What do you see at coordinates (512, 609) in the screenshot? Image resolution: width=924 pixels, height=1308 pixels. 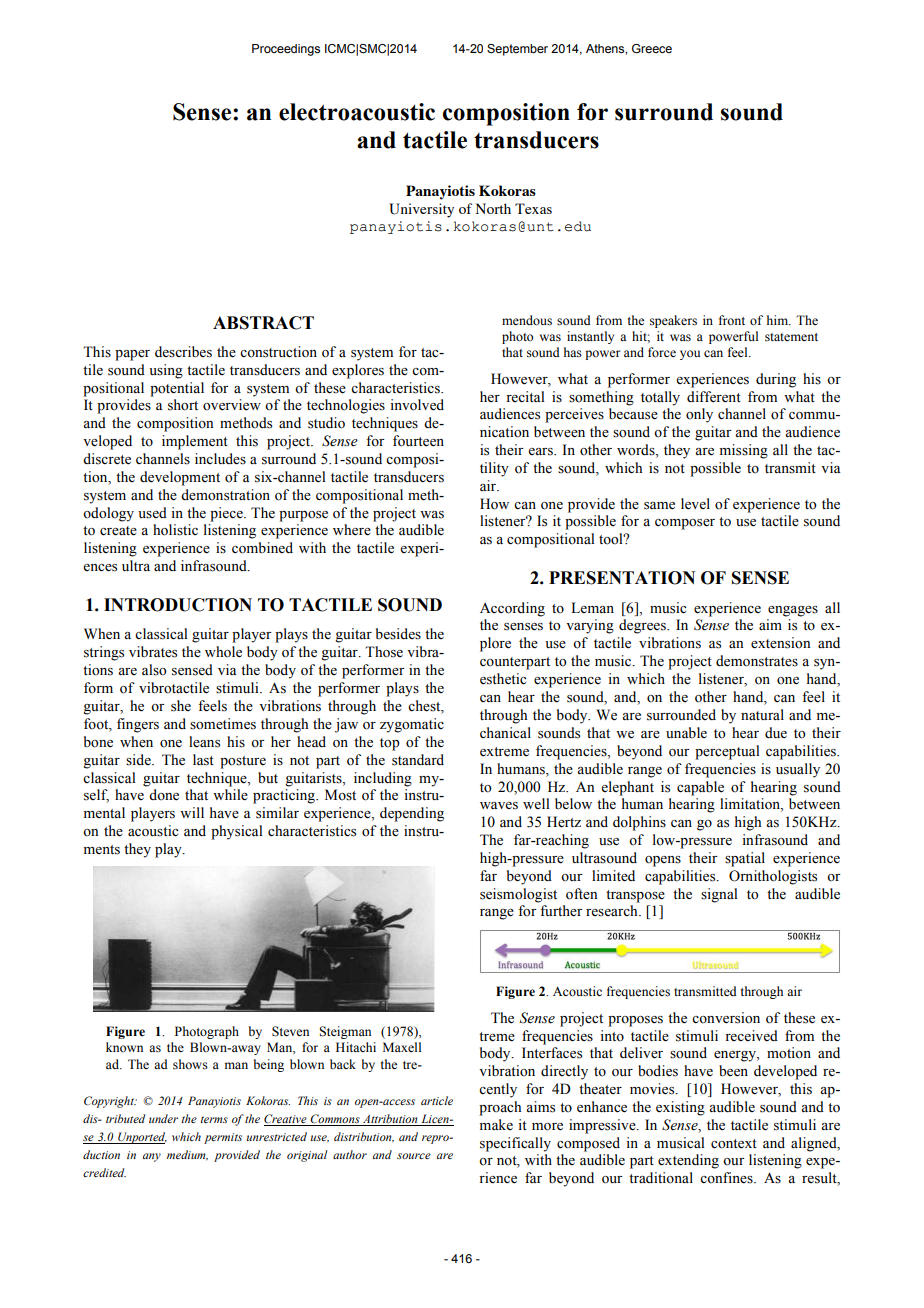 I see `According` at bounding box center [512, 609].
